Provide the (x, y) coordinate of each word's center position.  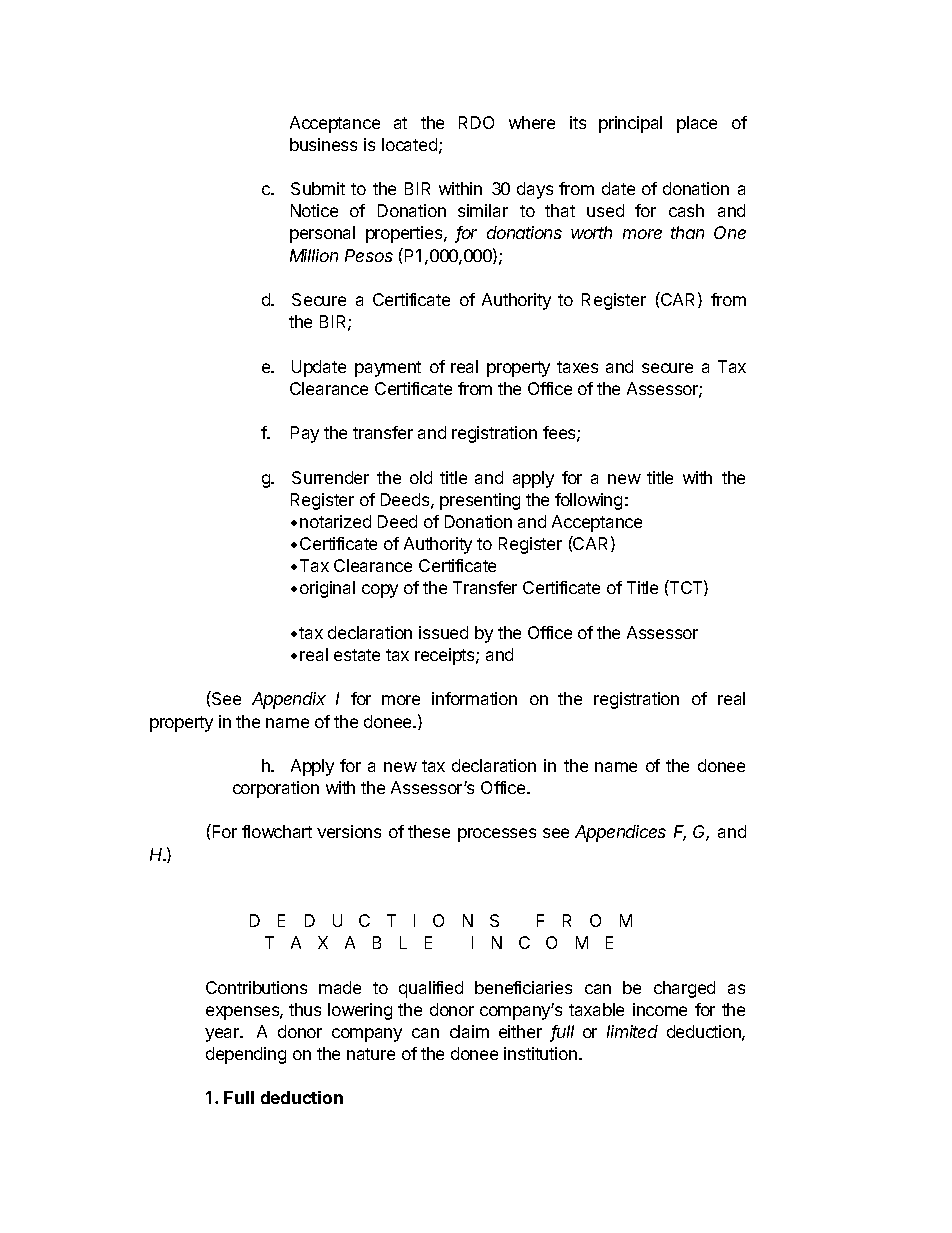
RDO (476, 122)
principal (630, 124)
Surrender (330, 477)
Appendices (620, 833)
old (421, 477)
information (474, 698)
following (588, 501)
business (323, 144)
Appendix (289, 700)
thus (305, 1009)
